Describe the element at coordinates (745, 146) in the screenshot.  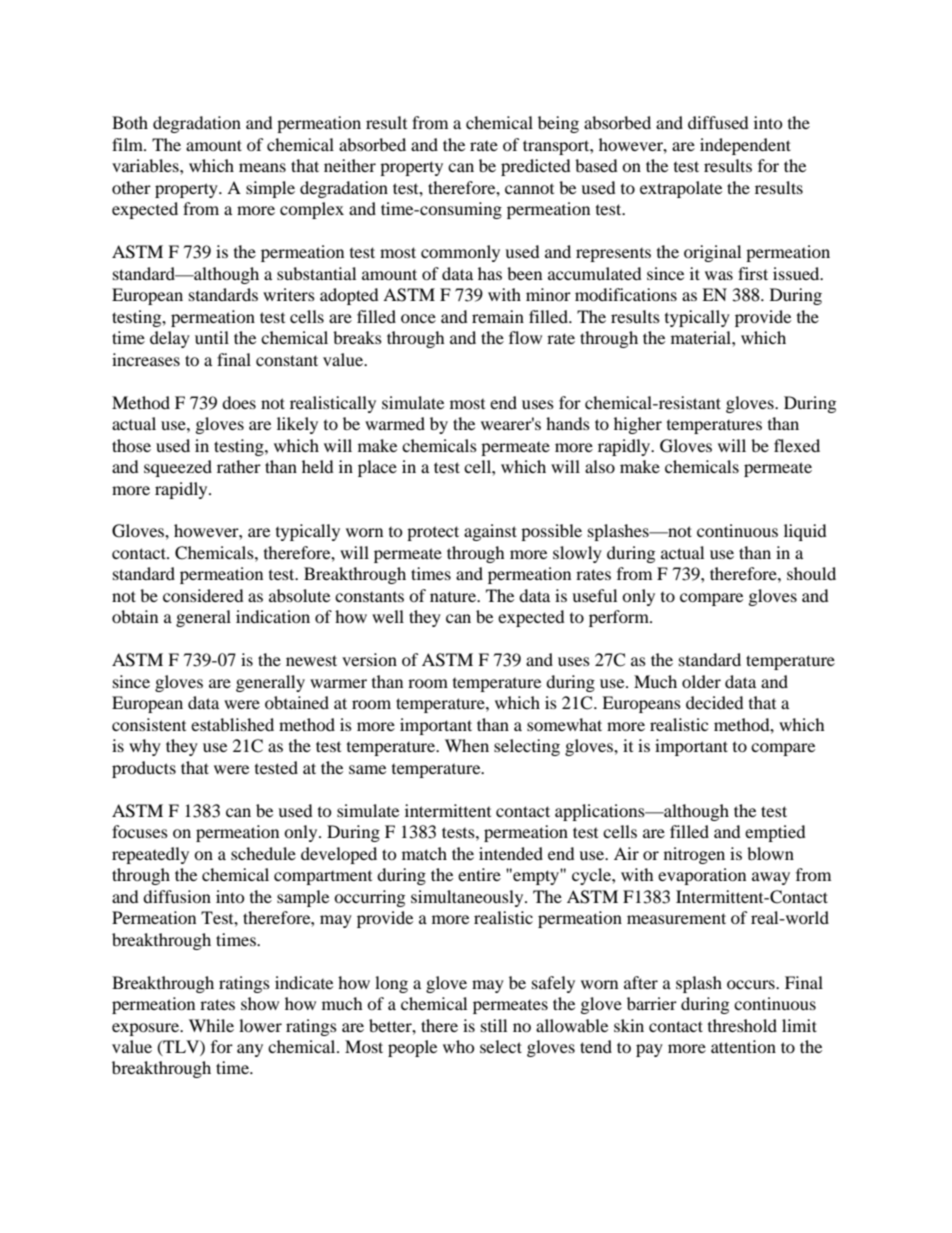
I see `independent` at that location.
